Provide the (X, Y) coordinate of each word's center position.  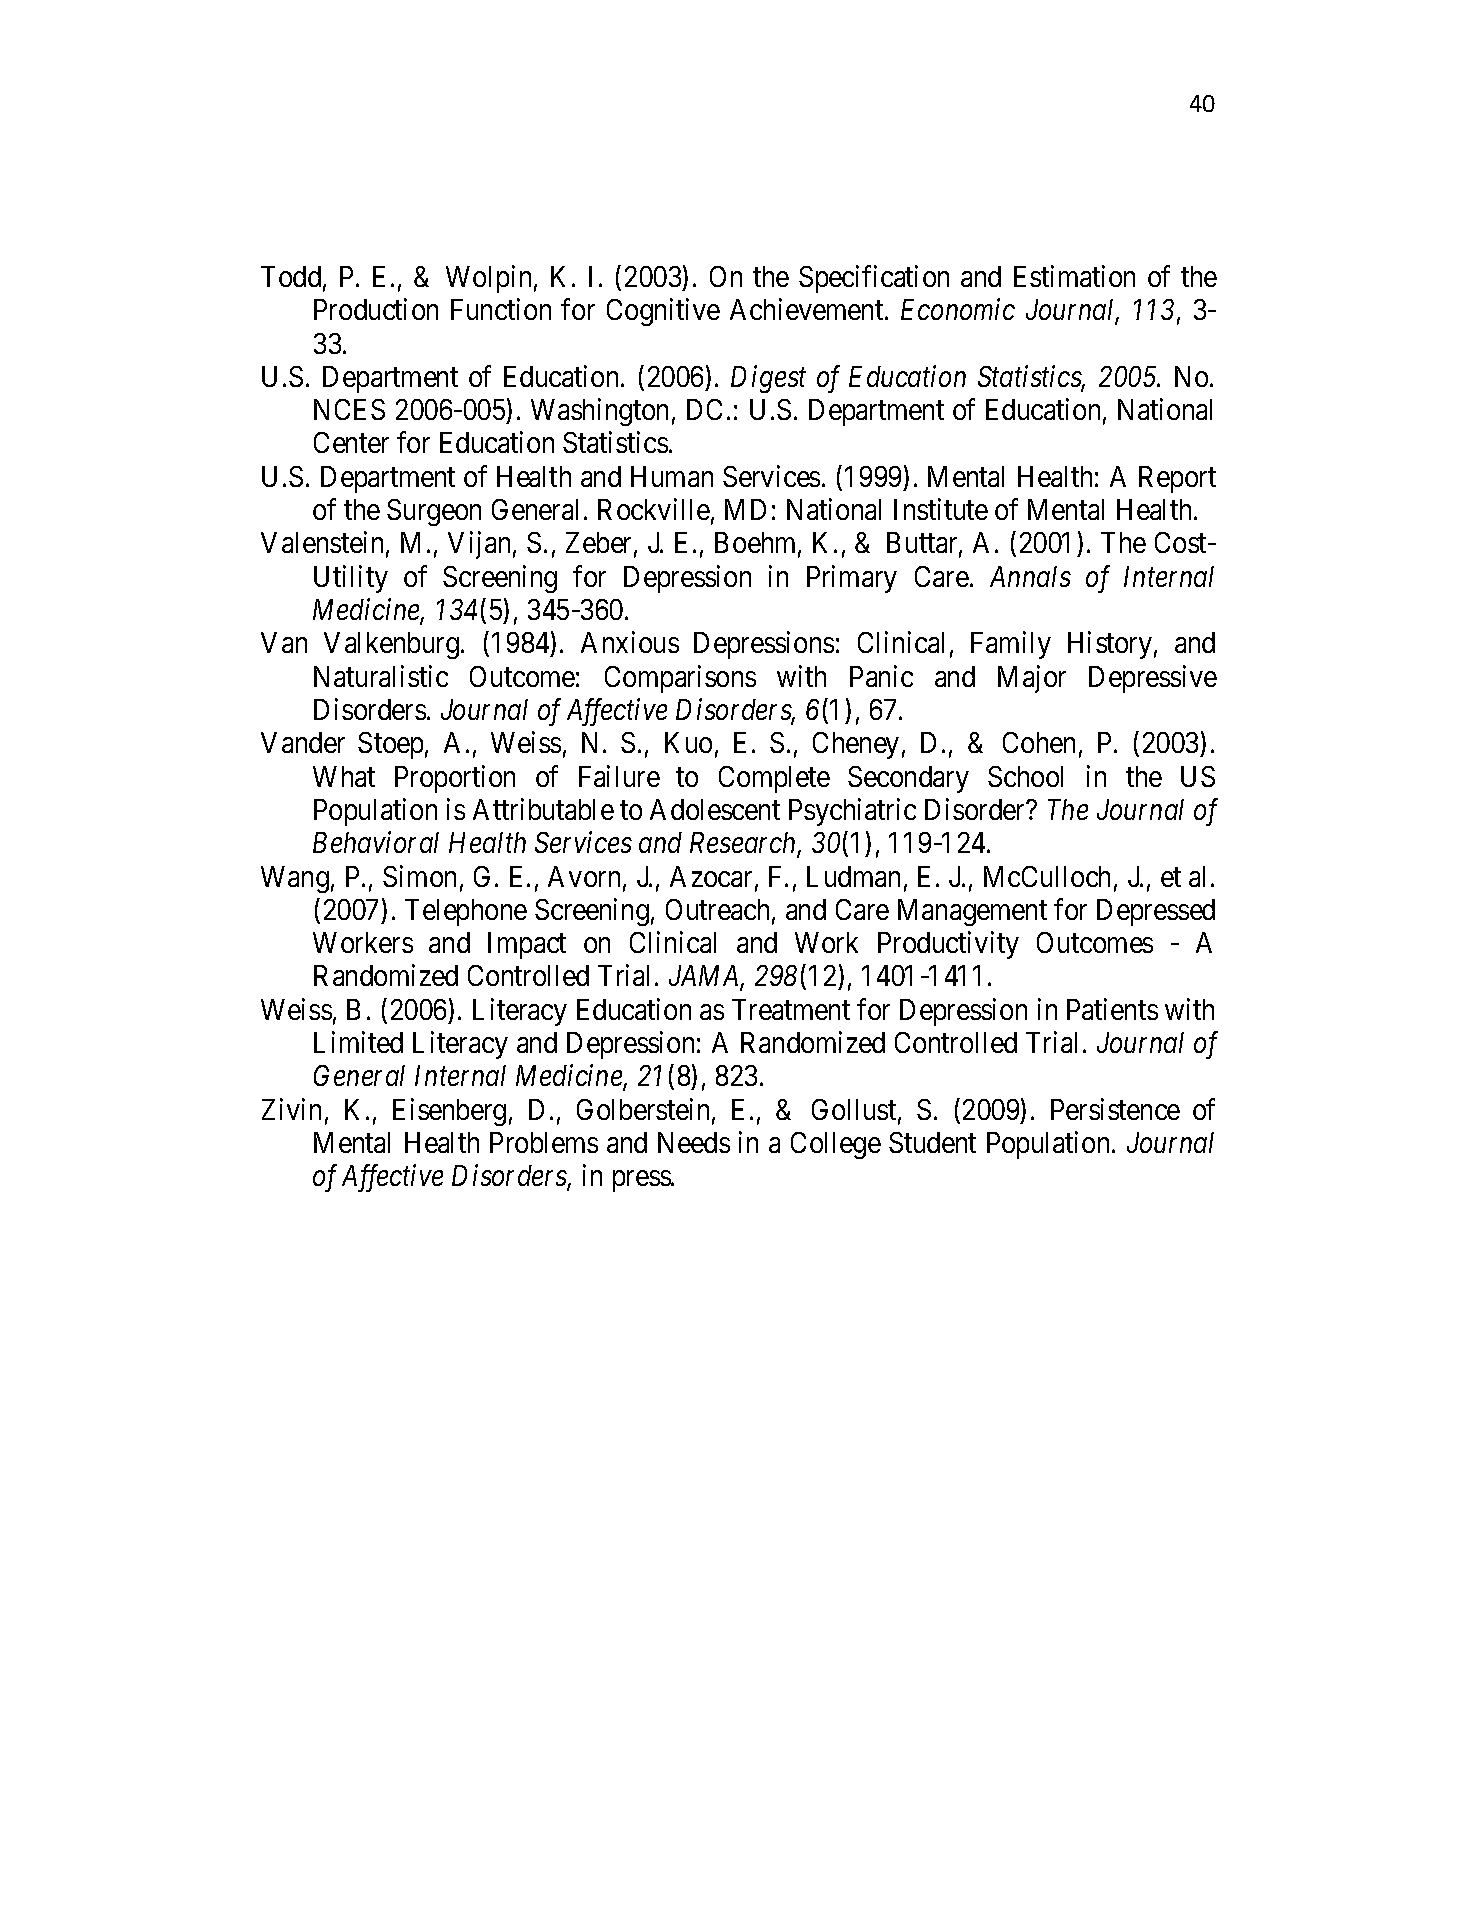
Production (376, 309)
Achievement (808, 309)
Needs (694, 1142)
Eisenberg (449, 1112)
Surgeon (434, 512)
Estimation (1074, 276)
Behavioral (376, 842)
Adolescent (715, 809)
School (1025, 776)
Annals (1030, 576)
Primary (852, 579)
